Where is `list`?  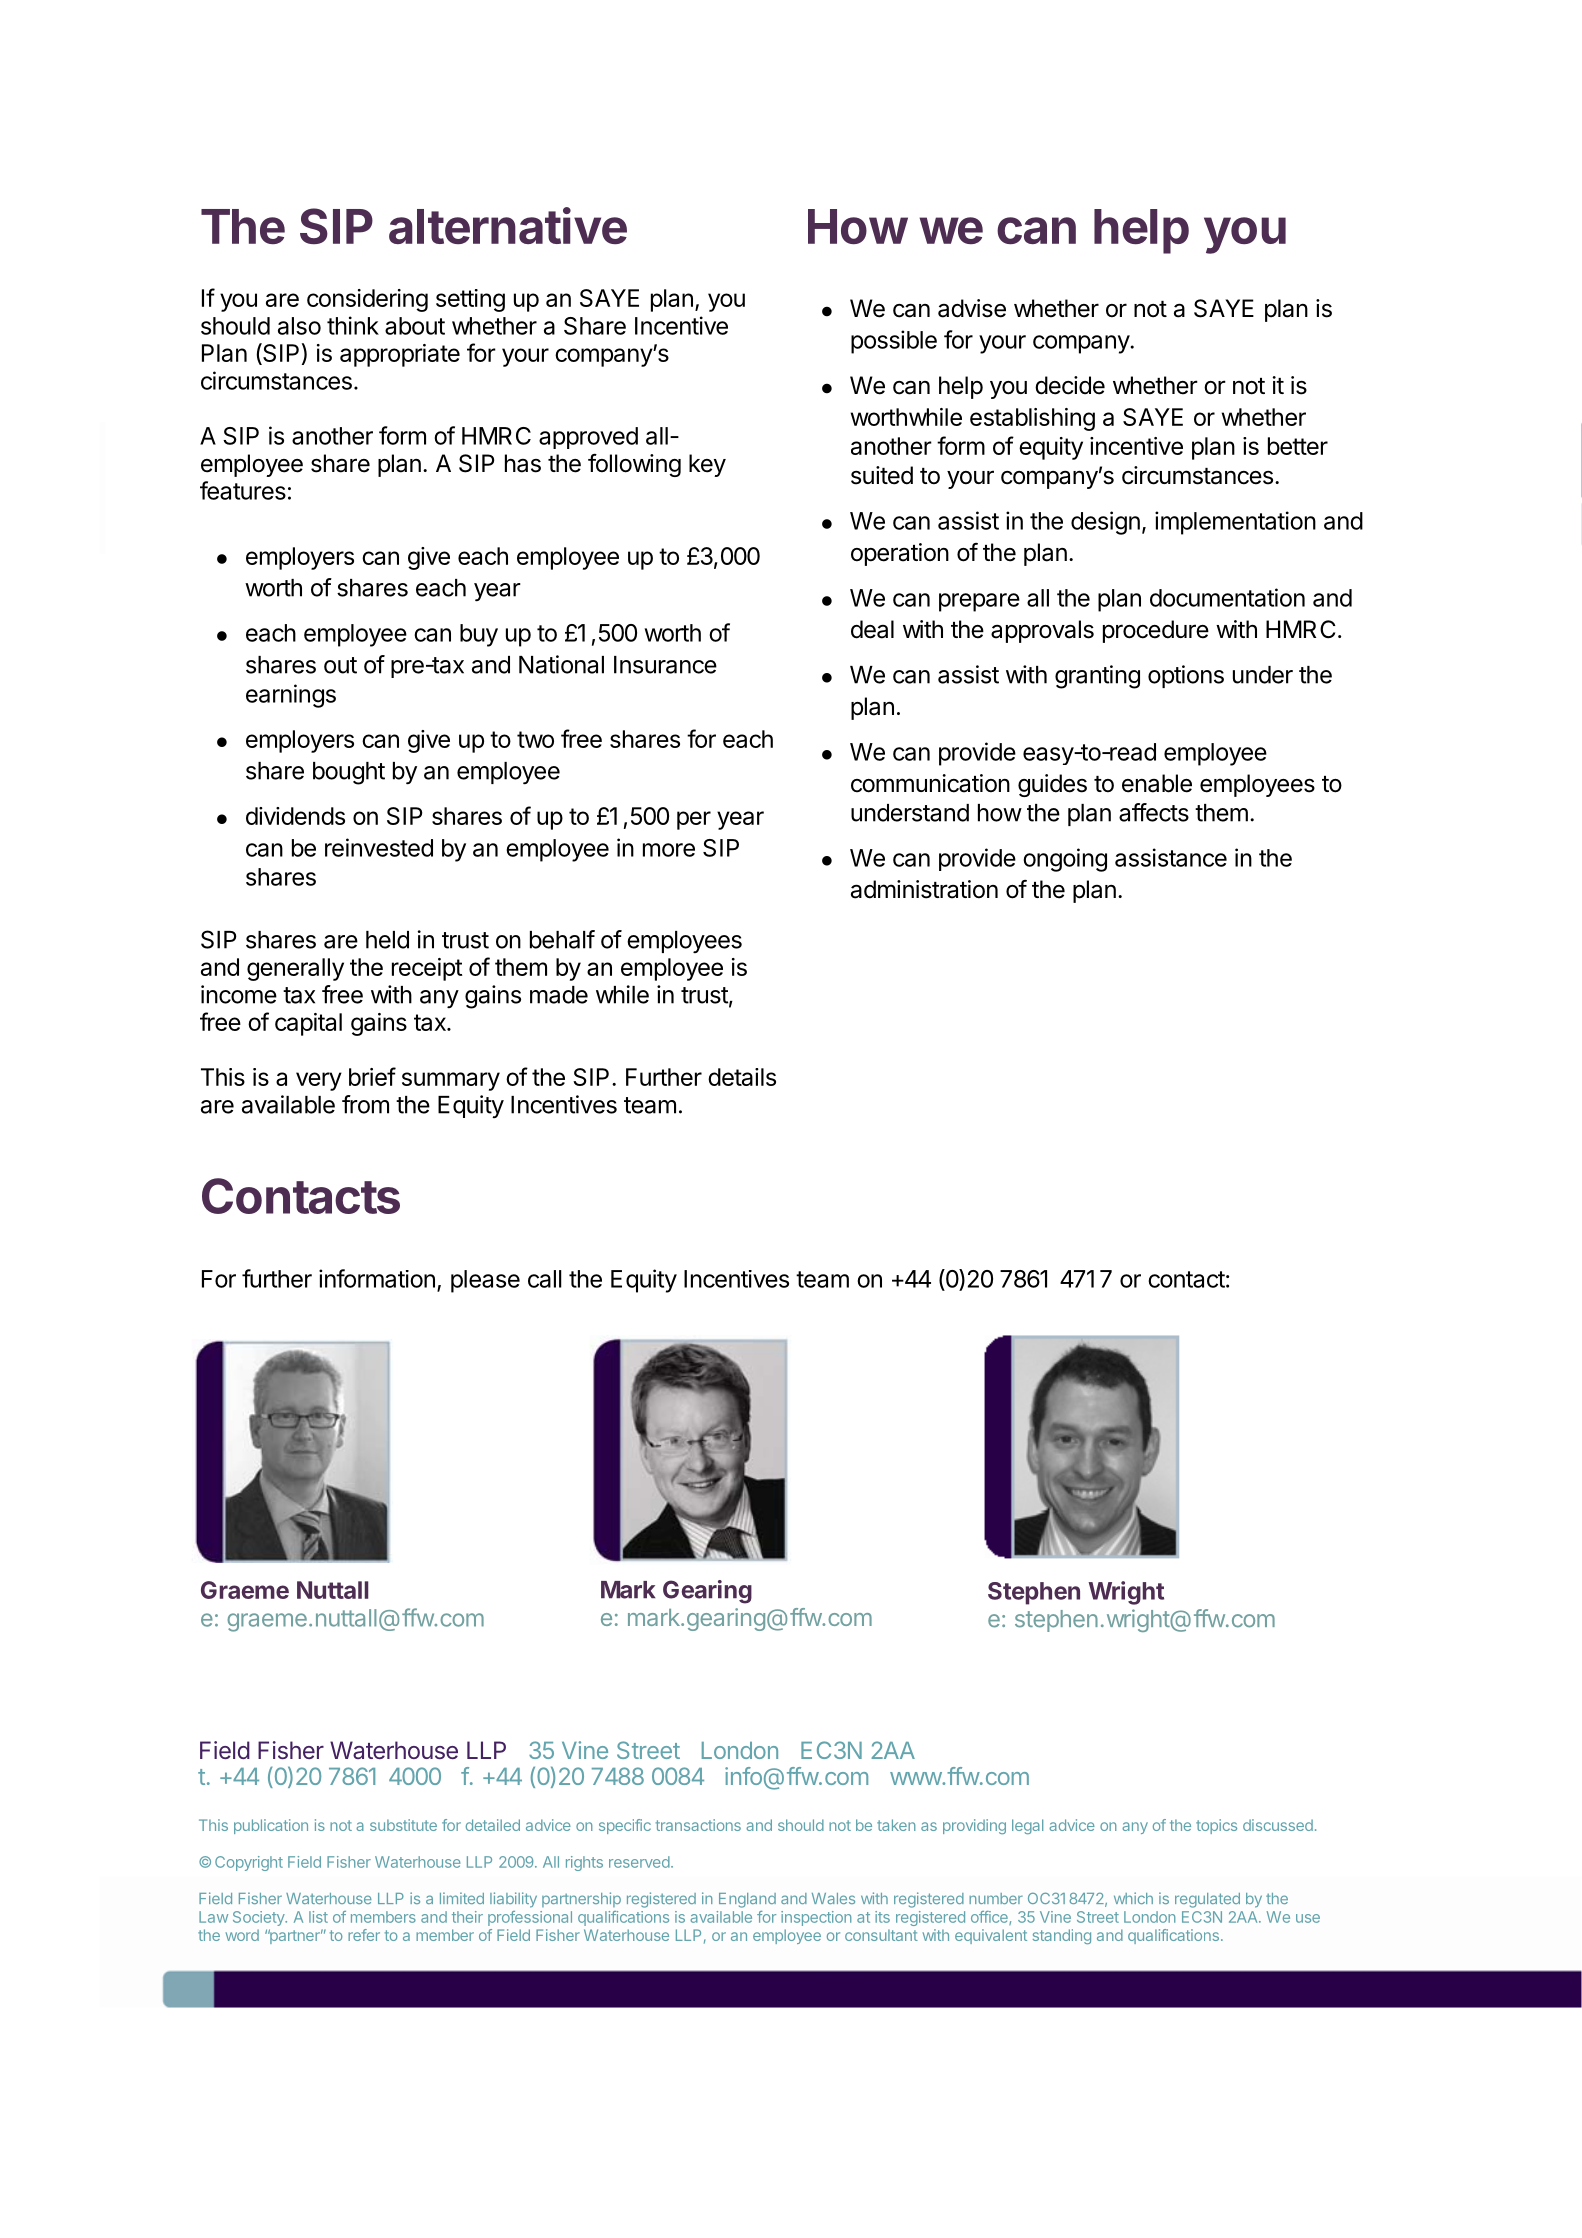
list is located at coordinates (318, 1917).
